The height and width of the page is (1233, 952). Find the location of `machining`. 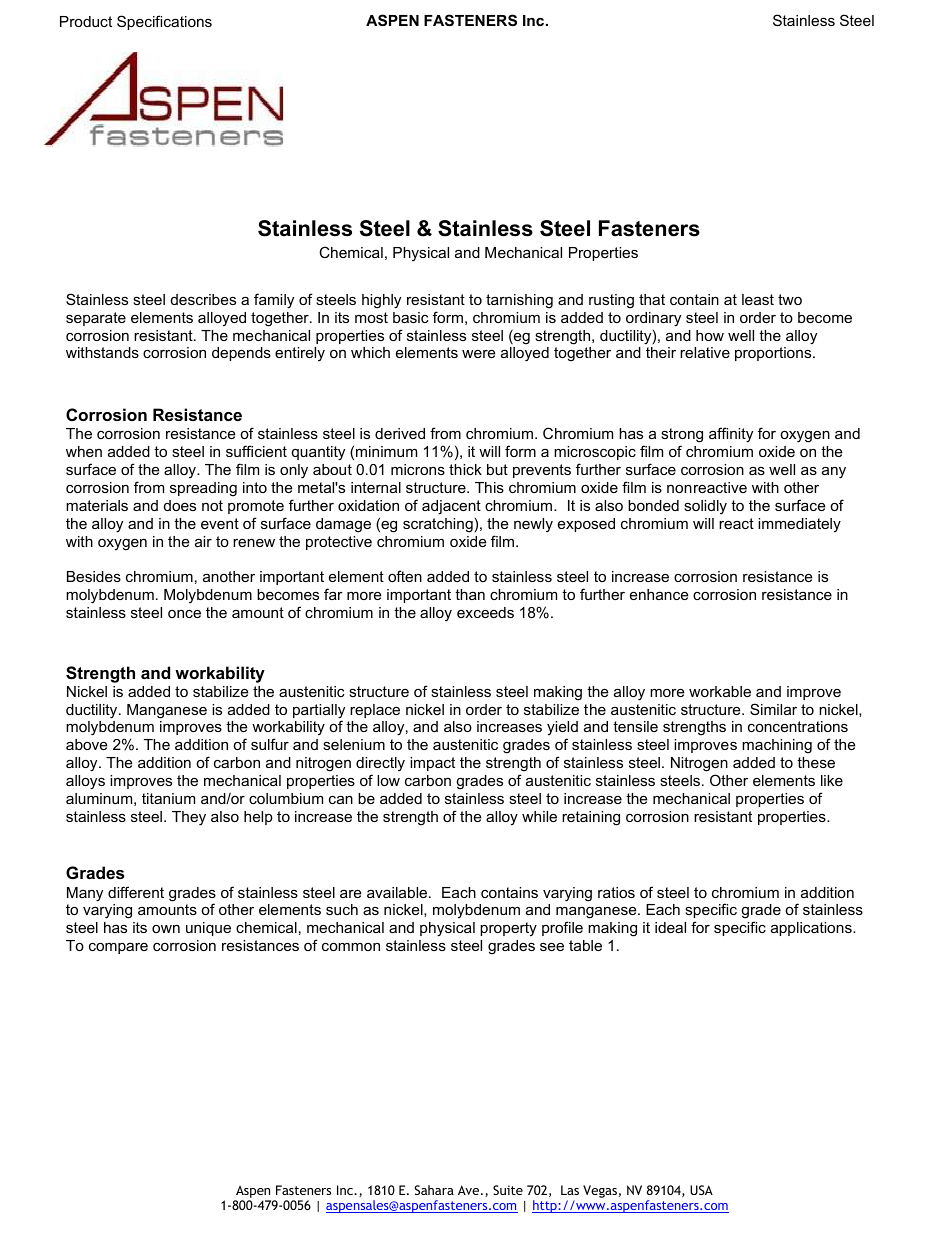

machining is located at coordinates (777, 746).
